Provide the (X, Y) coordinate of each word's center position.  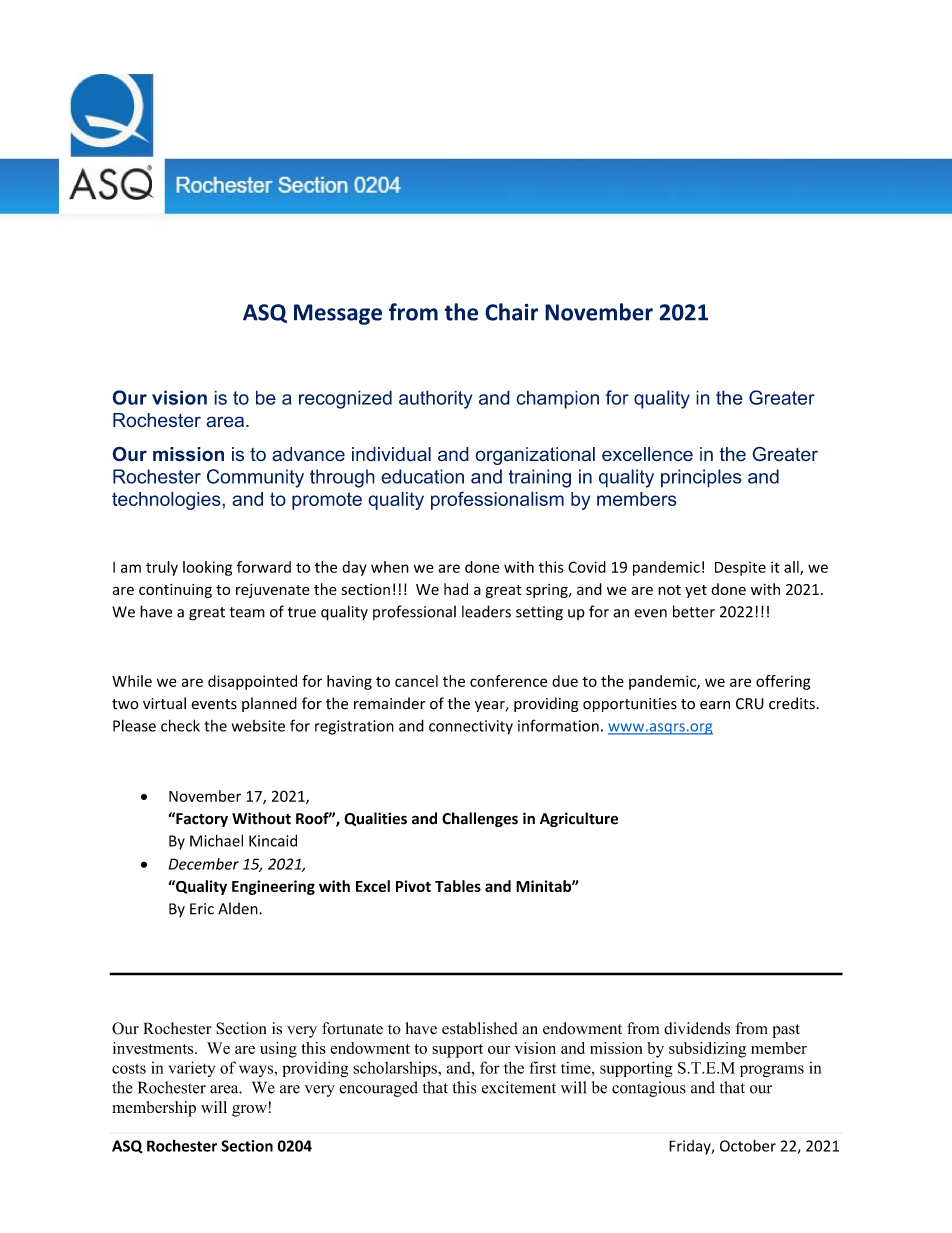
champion (557, 399)
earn (715, 705)
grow (250, 1109)
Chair (511, 312)
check (180, 725)
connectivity (471, 727)
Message (338, 314)
